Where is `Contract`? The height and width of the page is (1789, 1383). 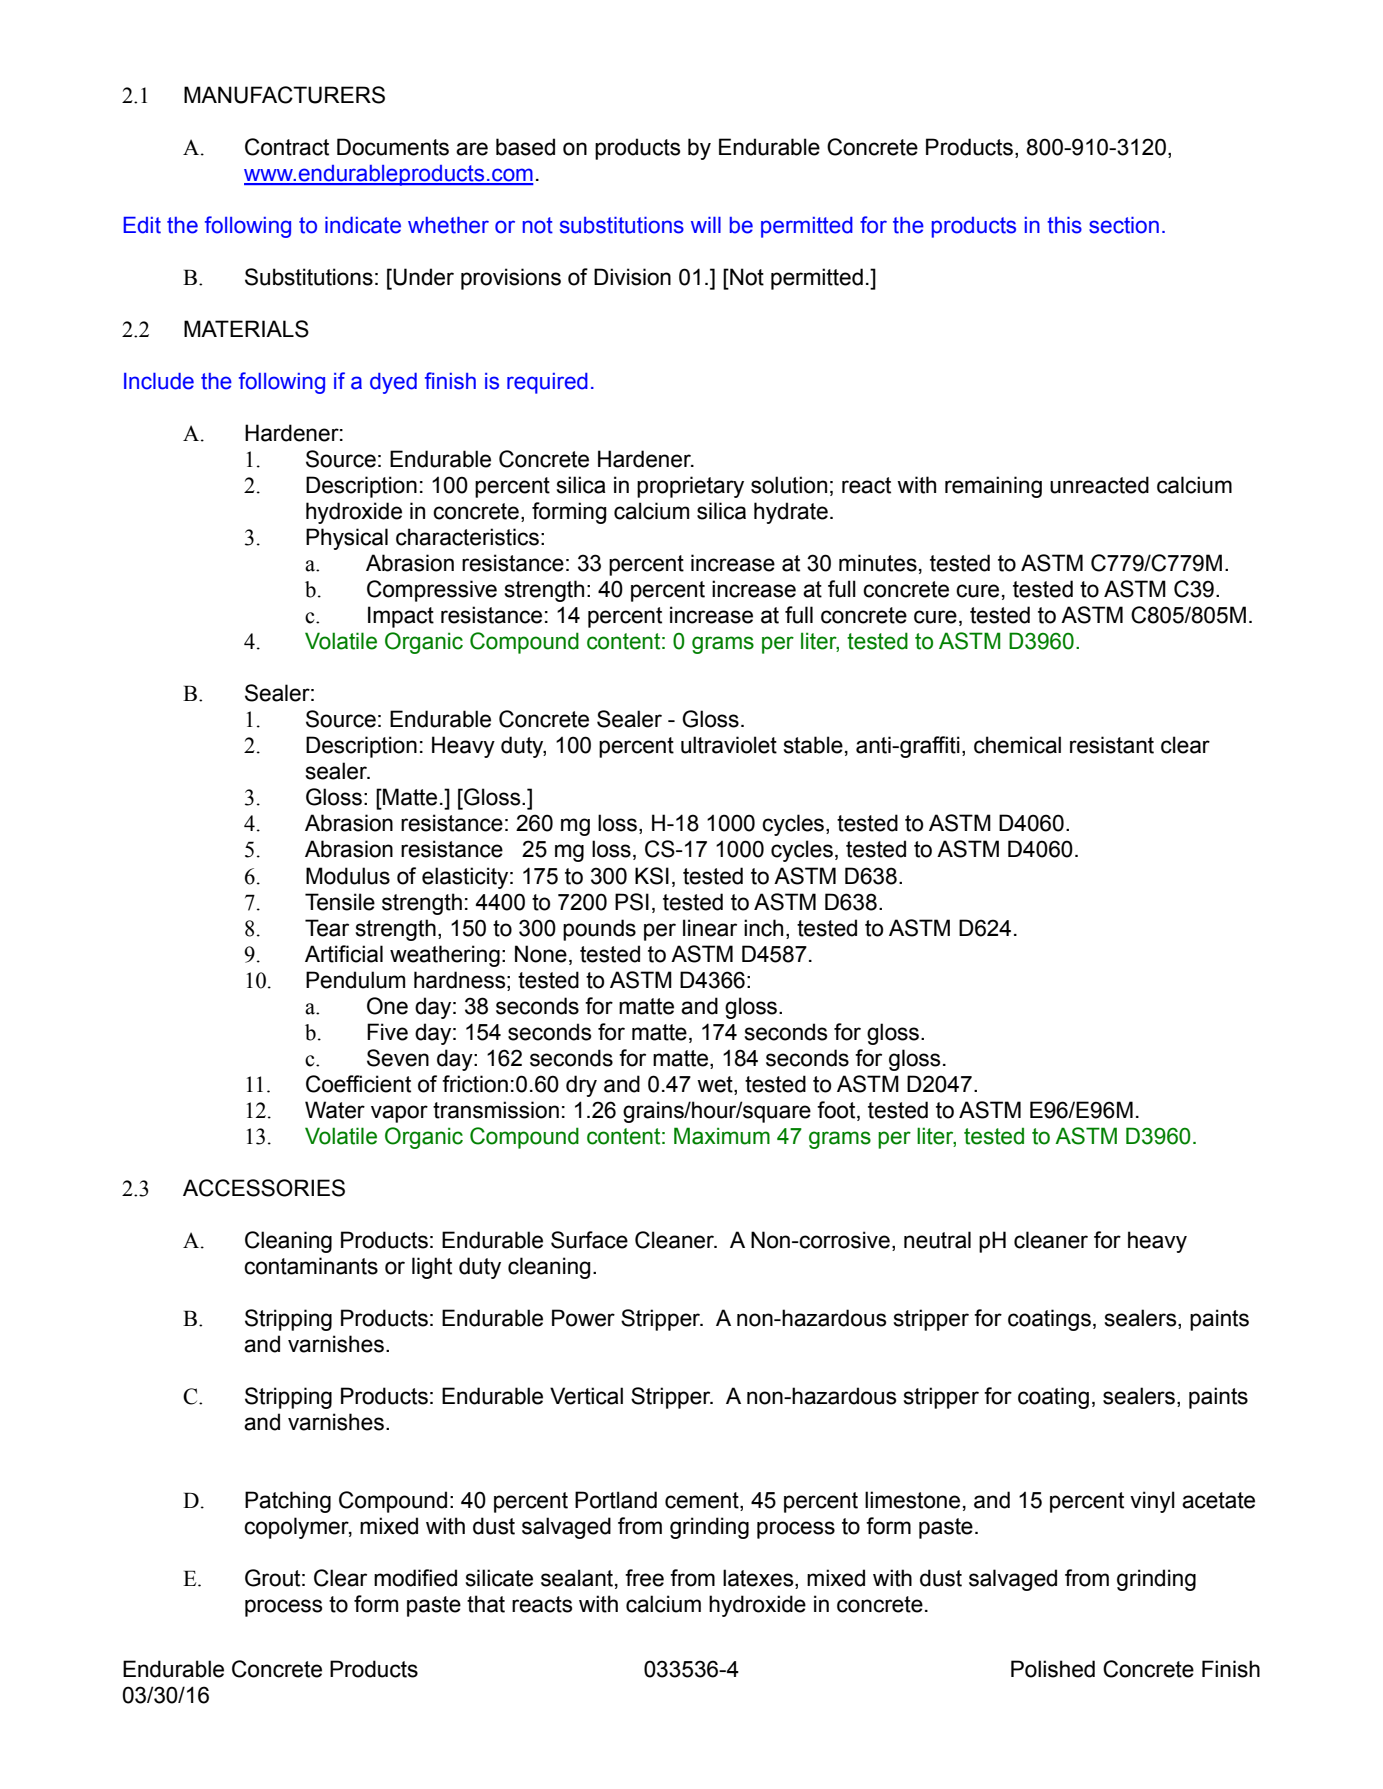
Contract is located at coordinates (287, 147).
